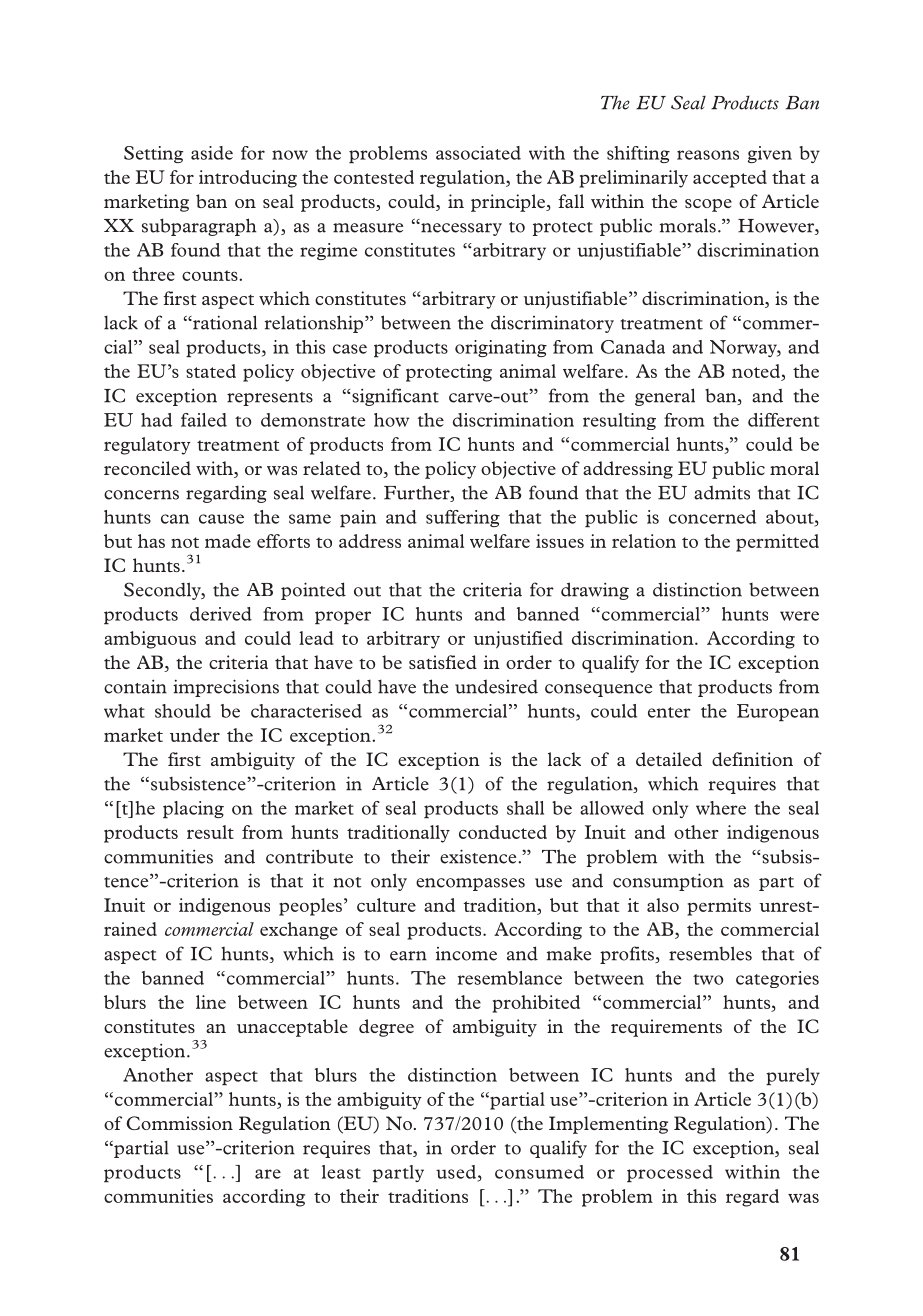 This page has width=923, height=1316. Describe the element at coordinates (503, 832) in the page. I see `conducted` at that location.
